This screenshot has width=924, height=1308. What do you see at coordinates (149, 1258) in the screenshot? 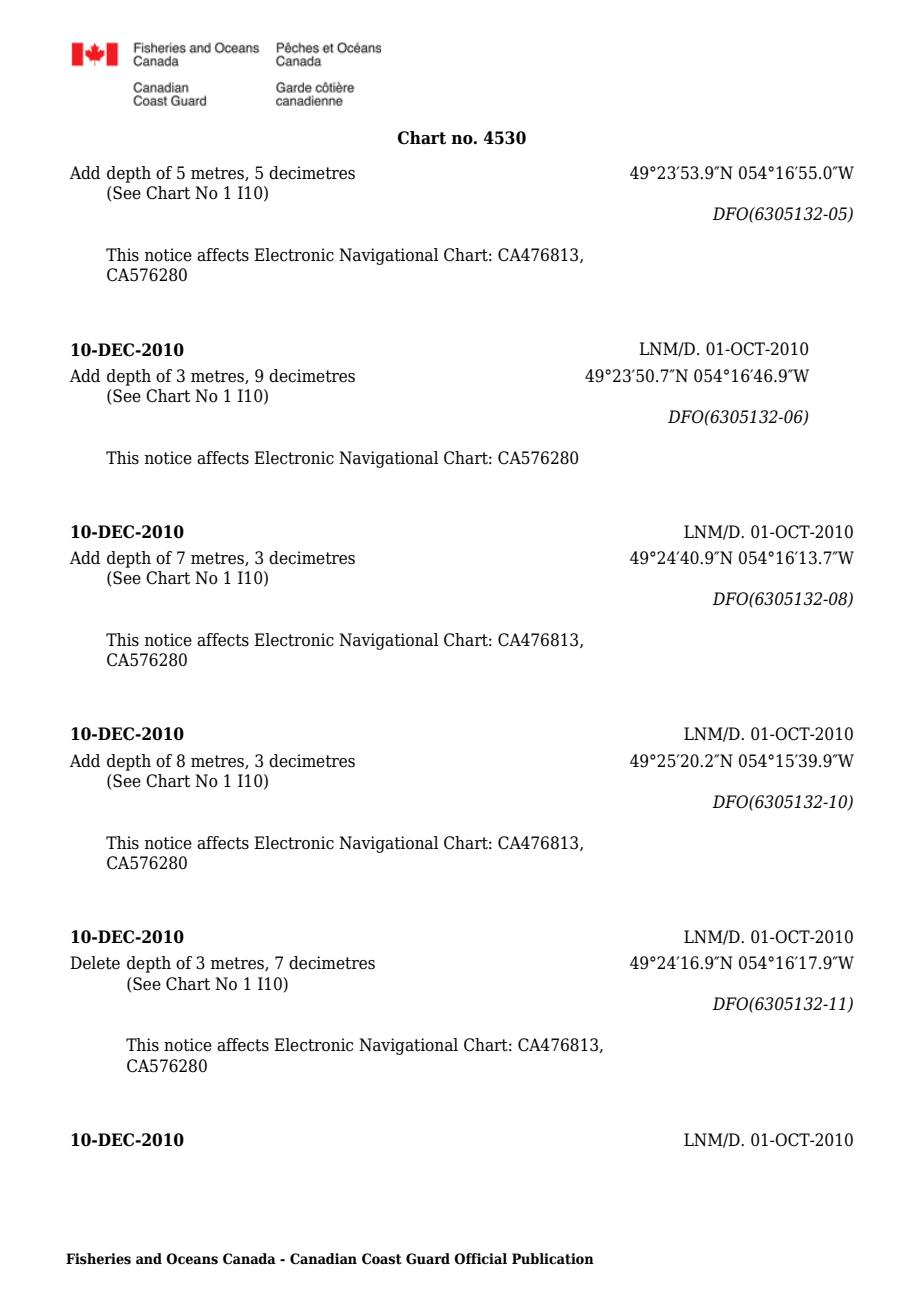
I see `and` at bounding box center [149, 1258].
